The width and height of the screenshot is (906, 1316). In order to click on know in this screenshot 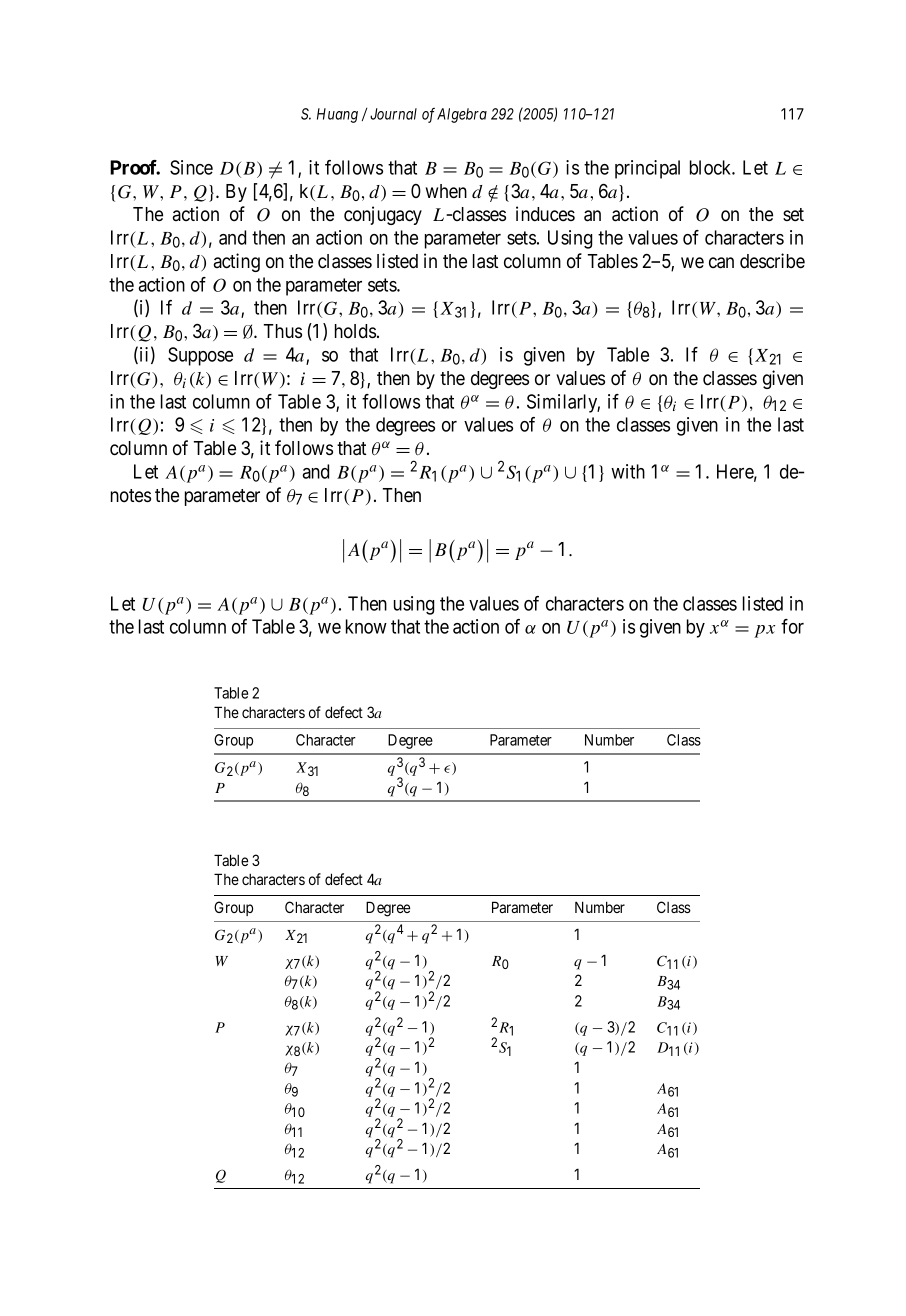, I will do `click(366, 626)`.
